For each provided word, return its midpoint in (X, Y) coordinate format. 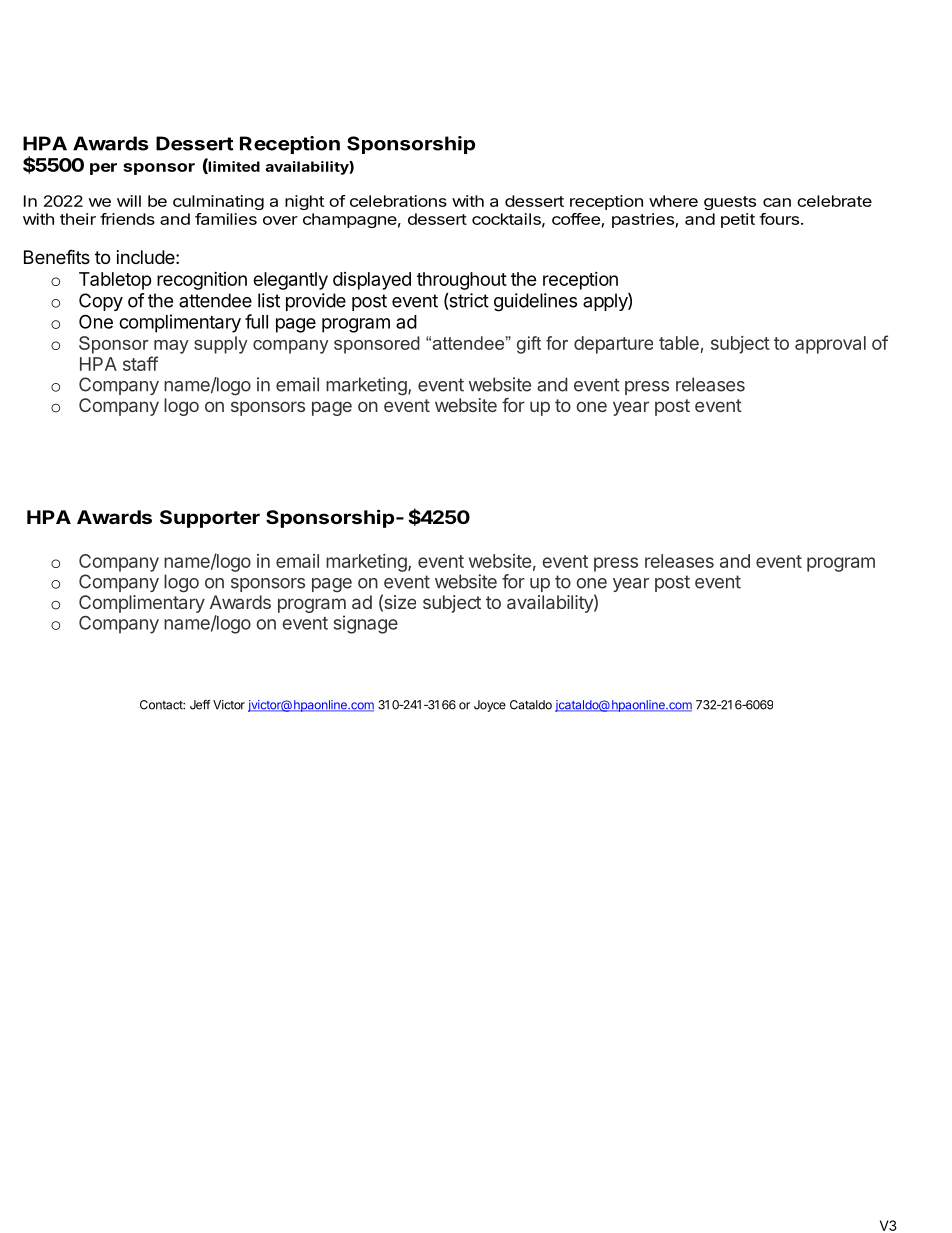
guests (730, 203)
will (129, 201)
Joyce (490, 706)
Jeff (200, 705)
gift (529, 345)
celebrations (398, 201)
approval (830, 345)
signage (365, 624)
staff (140, 363)
